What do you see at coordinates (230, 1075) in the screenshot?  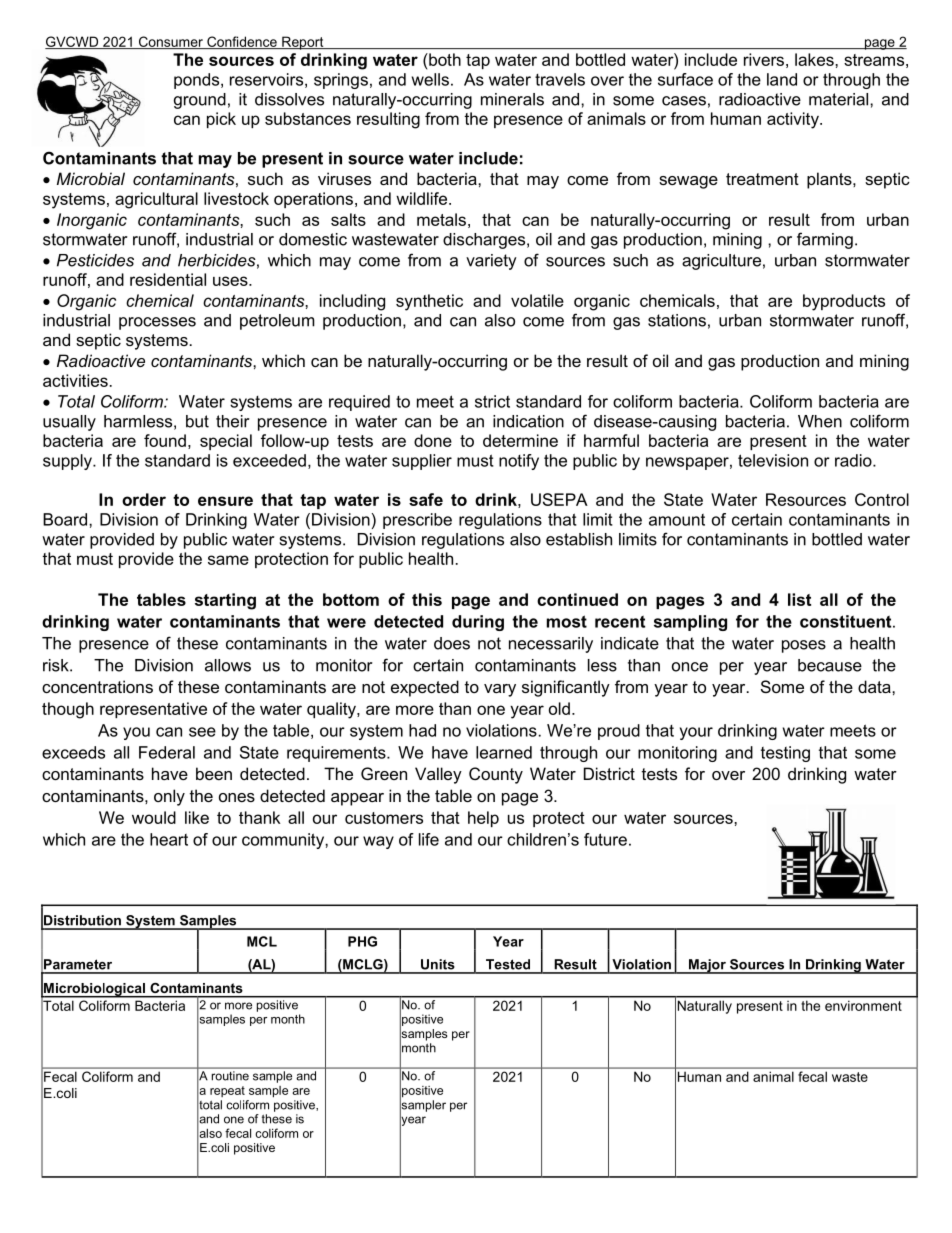 I see `routine` at bounding box center [230, 1075].
